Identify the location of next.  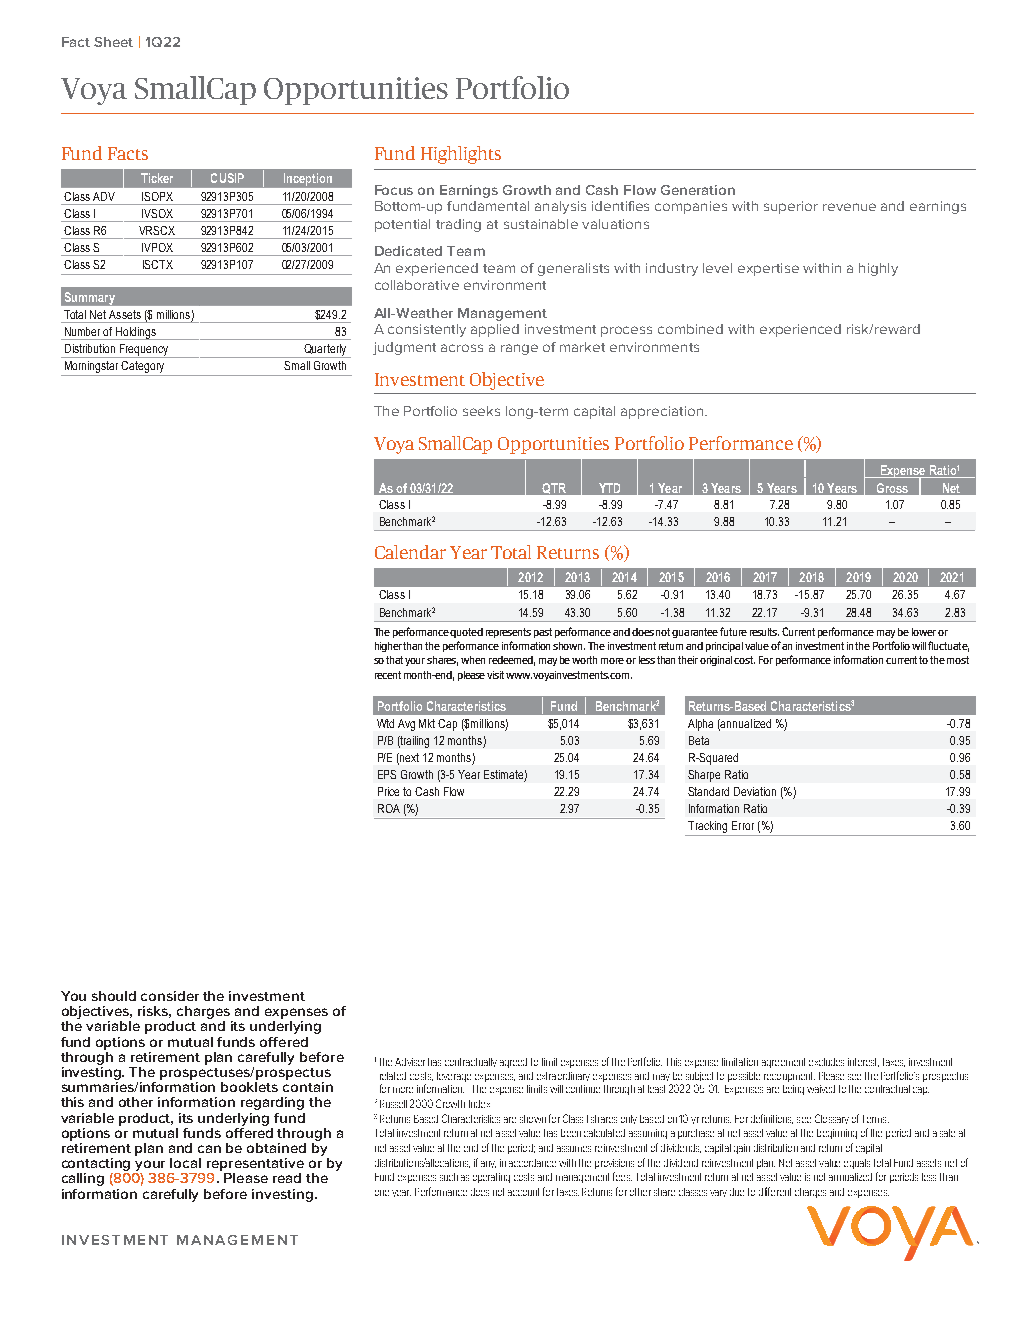
(409, 757).
